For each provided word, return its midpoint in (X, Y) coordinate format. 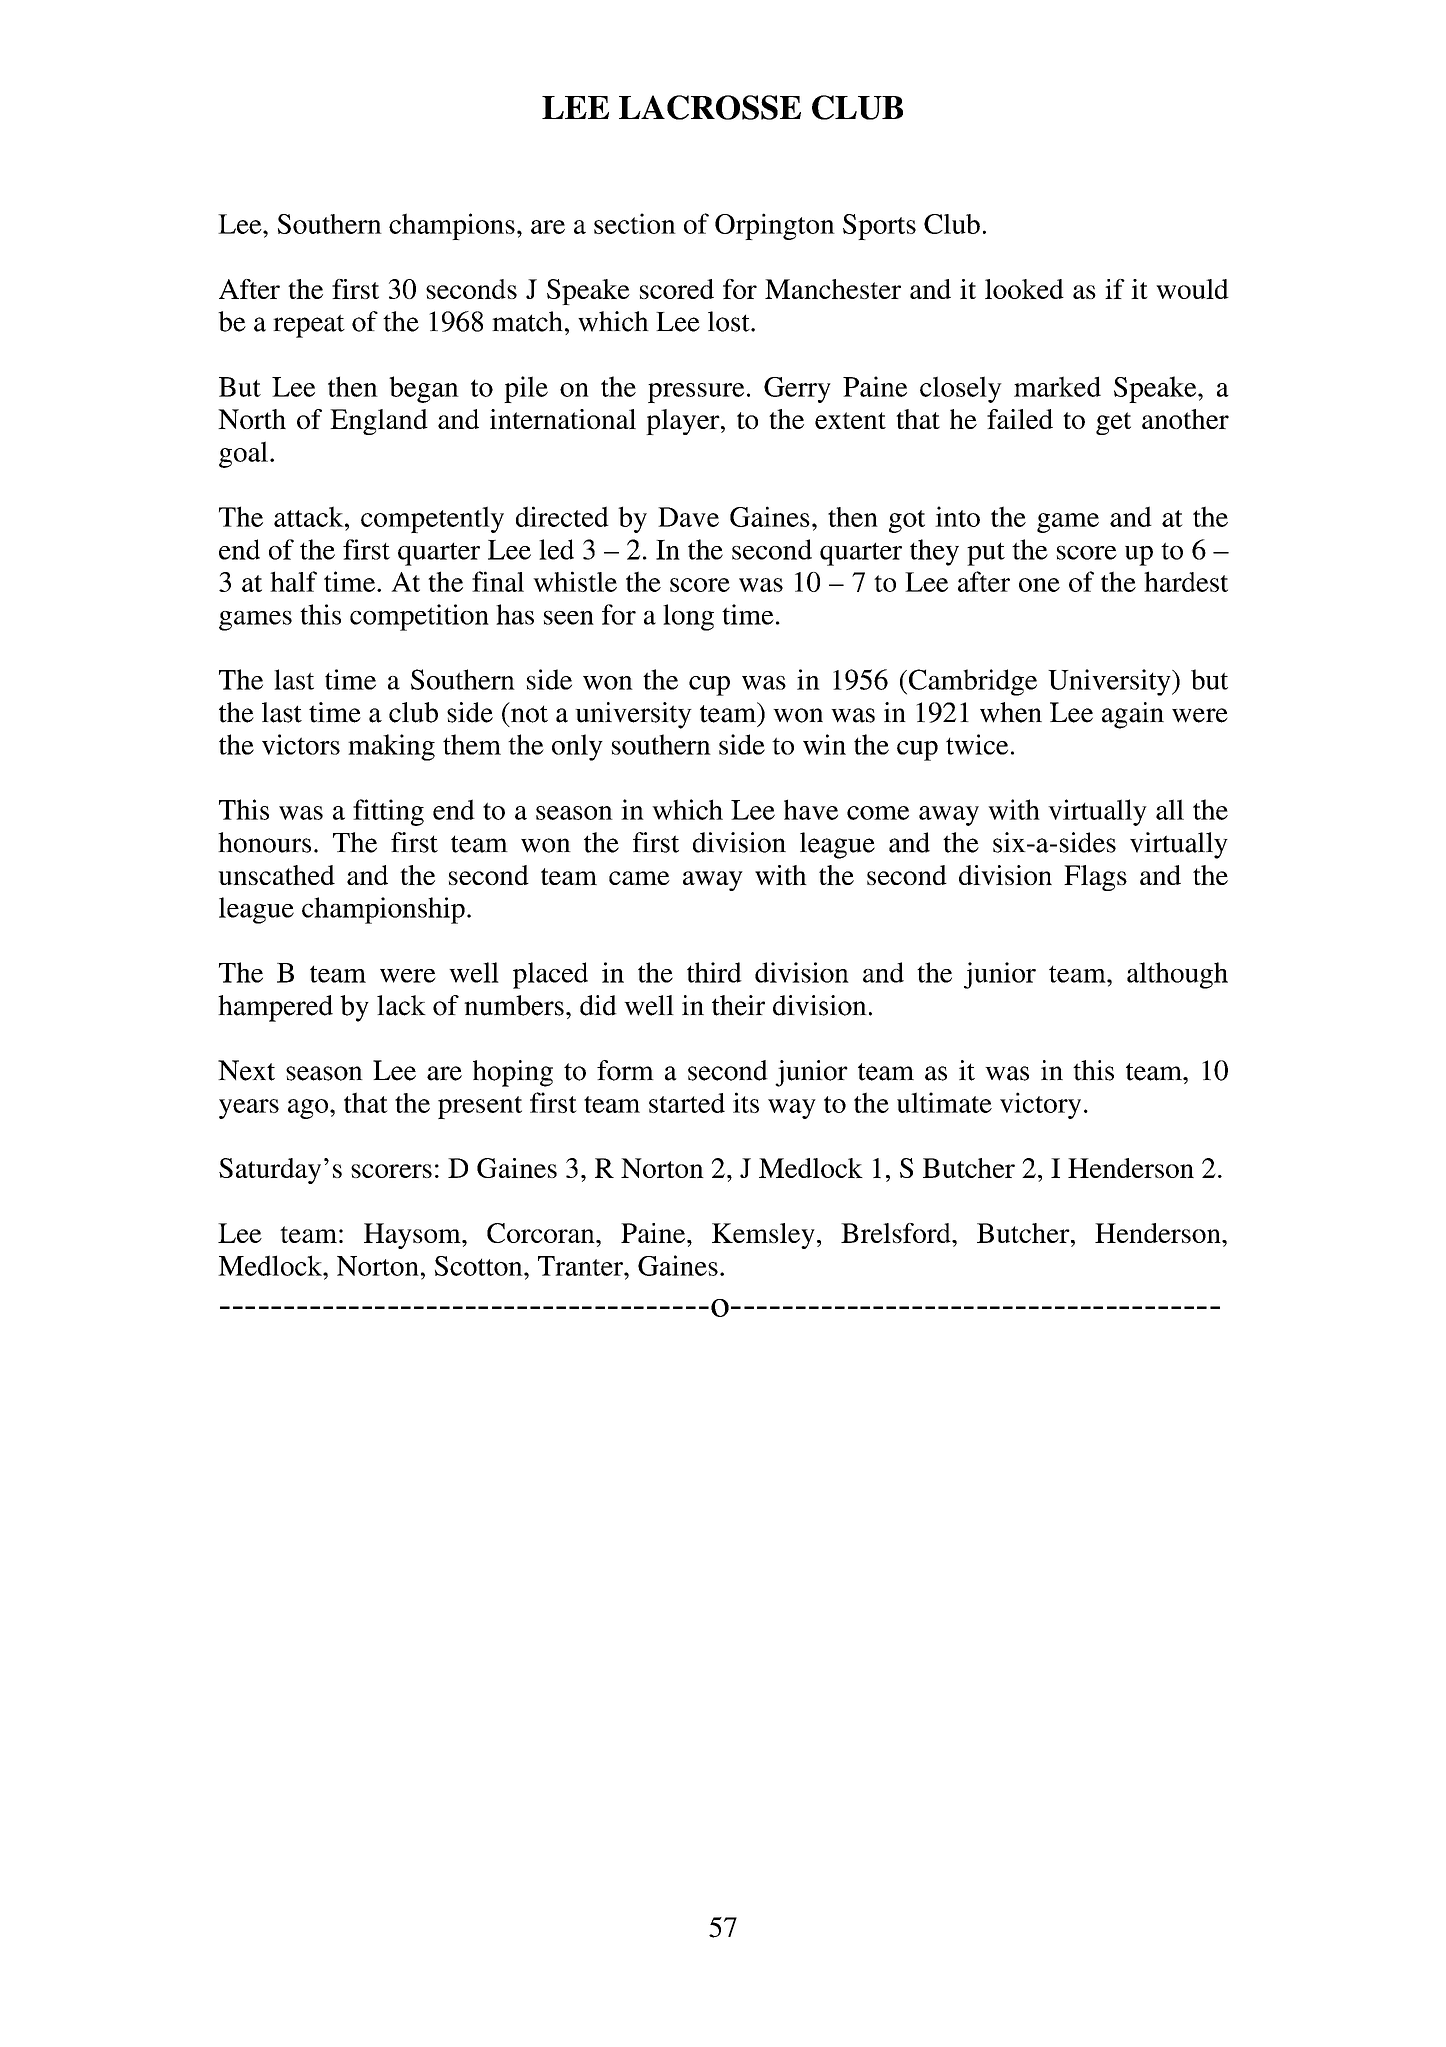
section (635, 223)
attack (310, 516)
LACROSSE (710, 107)
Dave (688, 517)
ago (309, 1109)
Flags (1095, 878)
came (639, 878)
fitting (388, 812)
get (1113, 423)
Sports (879, 227)
